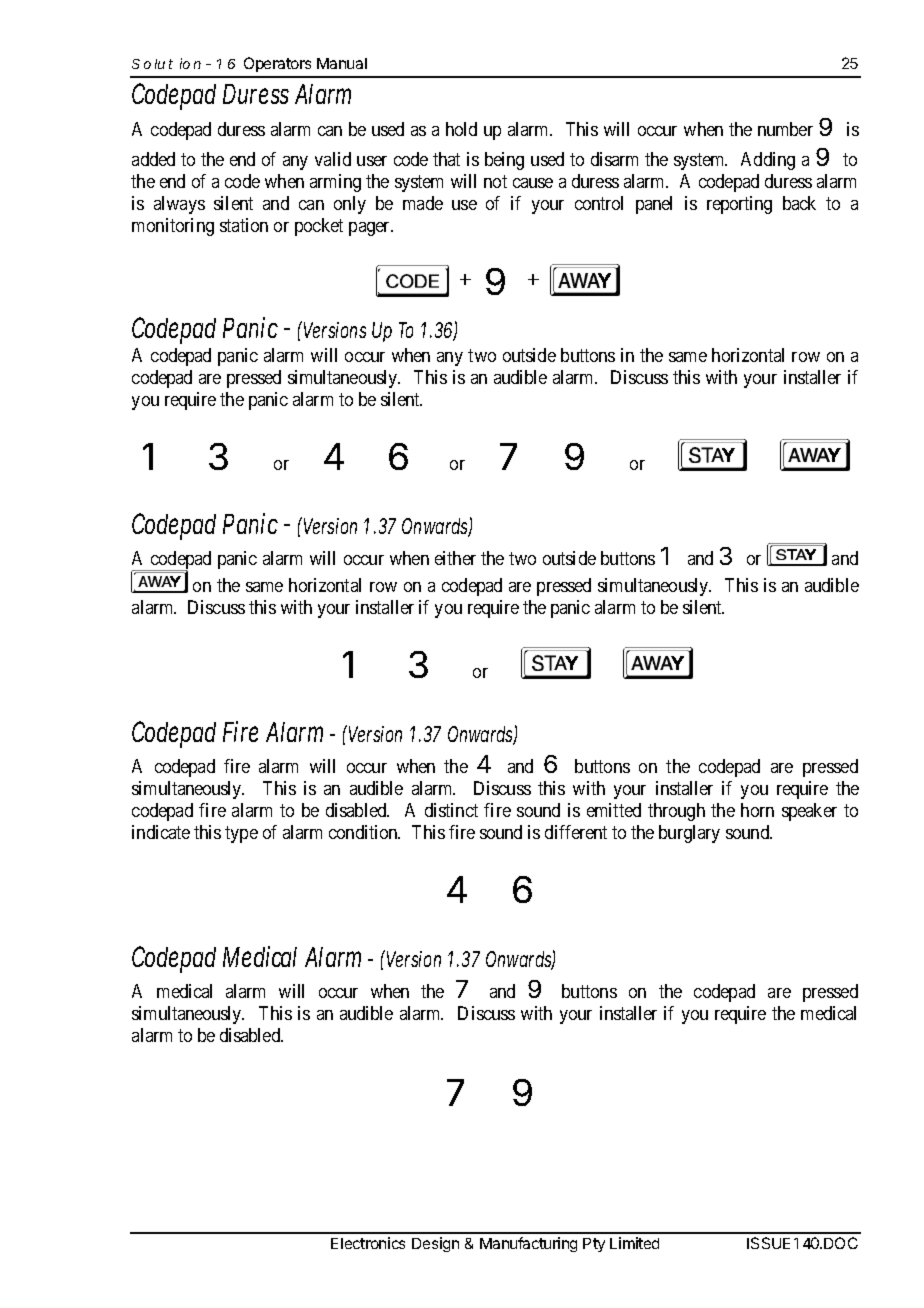 Image resolution: width=924 pixels, height=1308 pixels. I want to click on horn, so click(757, 810).
